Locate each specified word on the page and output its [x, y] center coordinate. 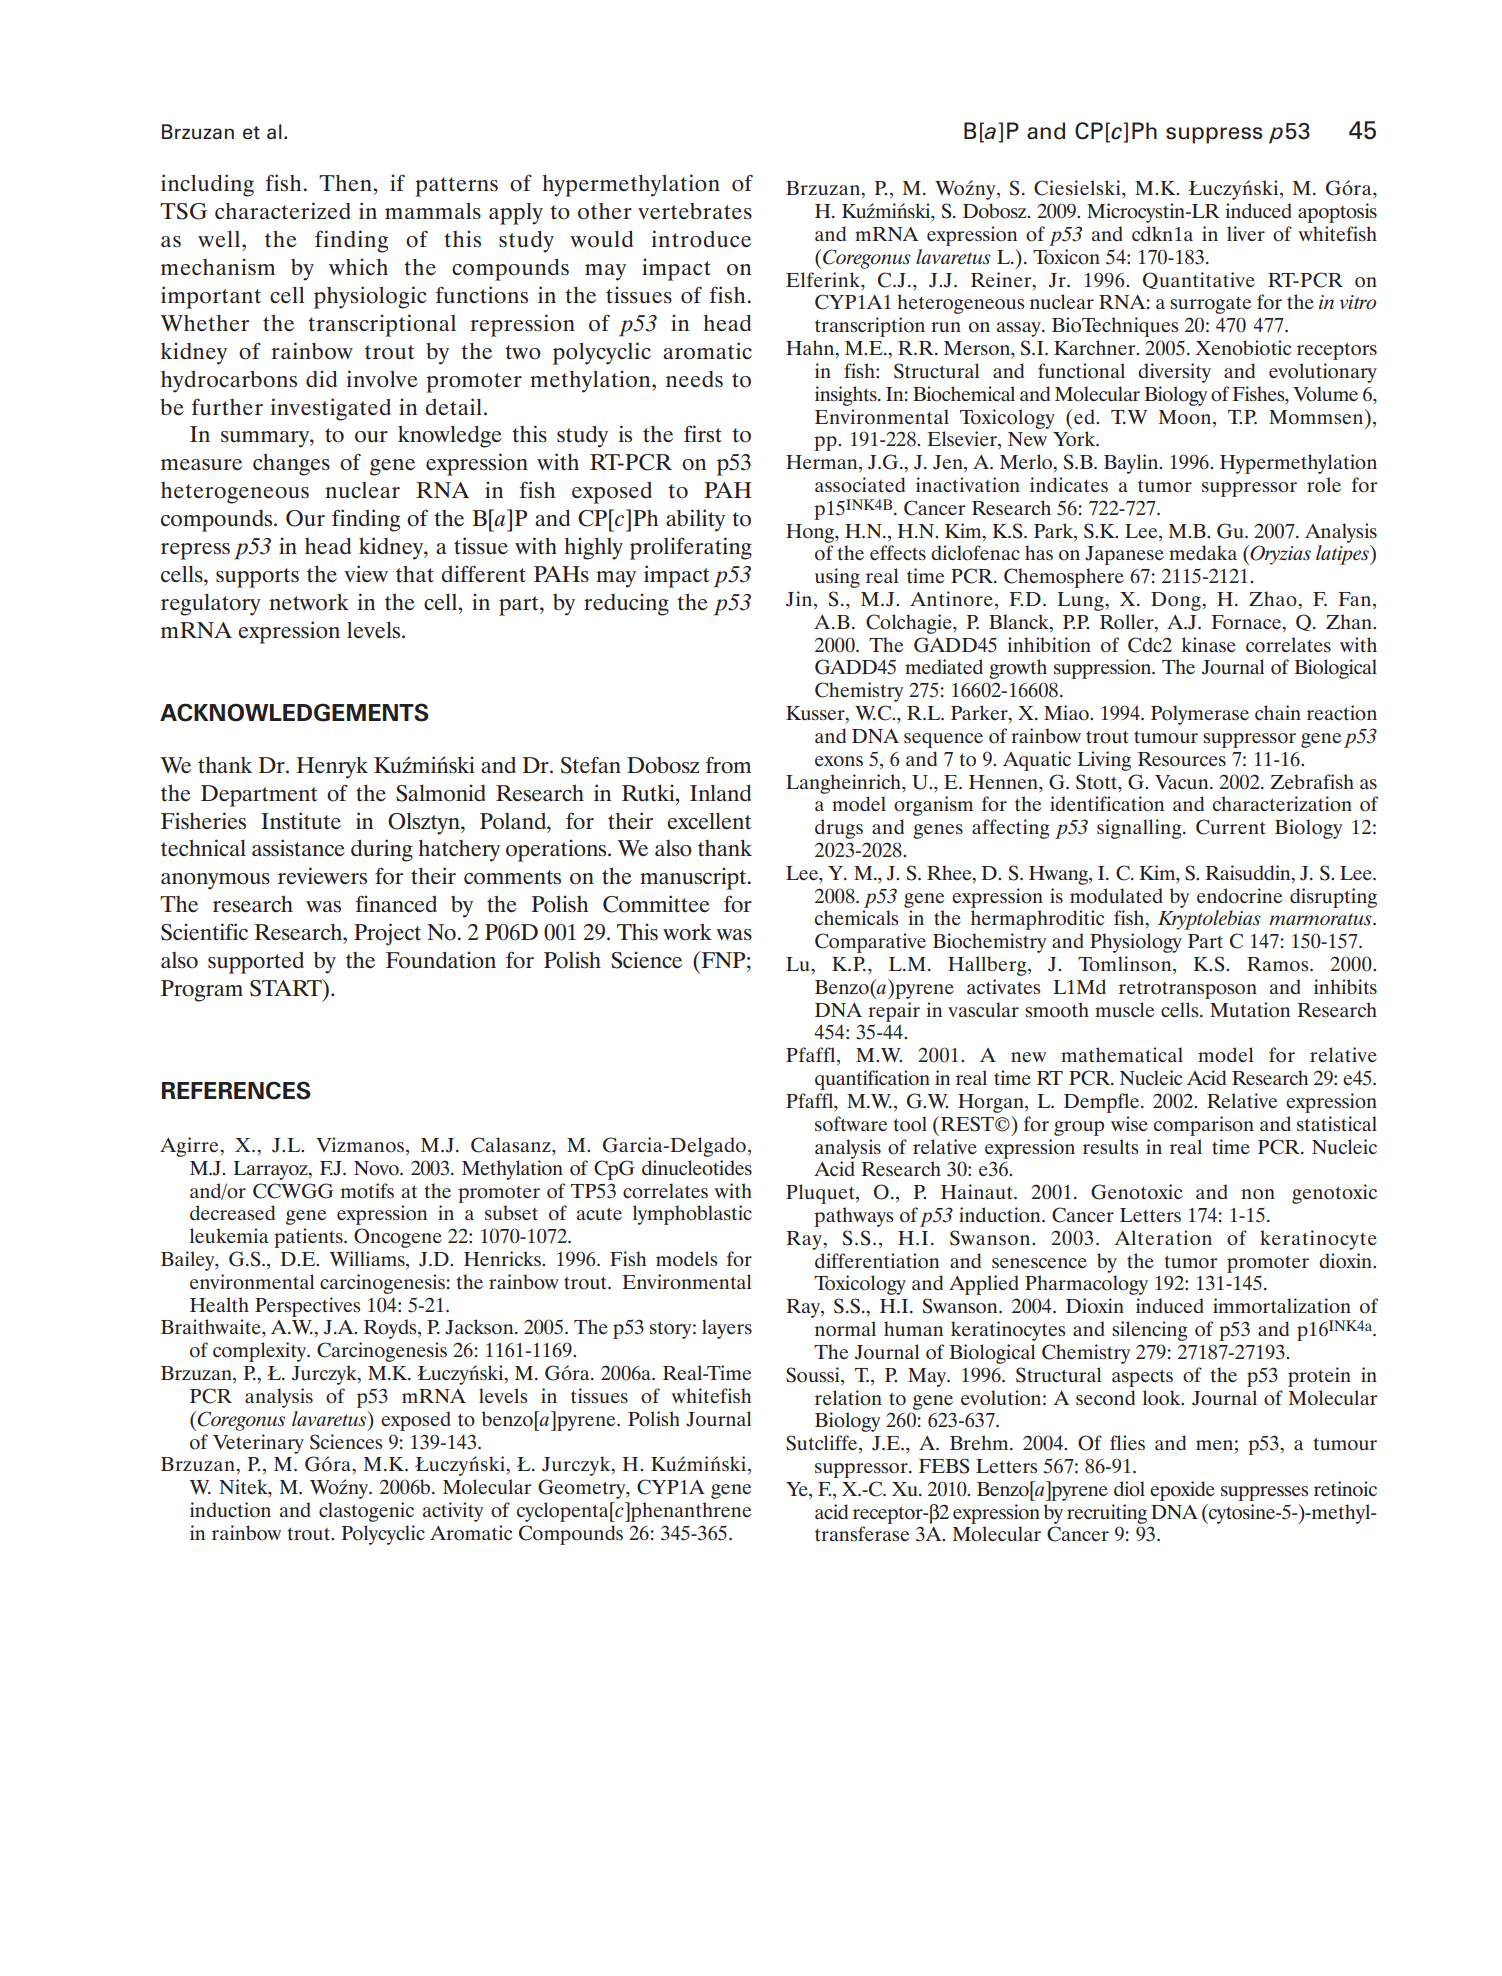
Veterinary [258, 1444]
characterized [282, 211]
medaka [1203, 553]
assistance [298, 848]
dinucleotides [697, 1168]
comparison [1204, 1126]
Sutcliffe [823, 1444]
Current [1231, 827]
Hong [811, 533]
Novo [377, 1168]
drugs [839, 829]
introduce [701, 239]
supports [257, 578]
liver [1246, 233]
